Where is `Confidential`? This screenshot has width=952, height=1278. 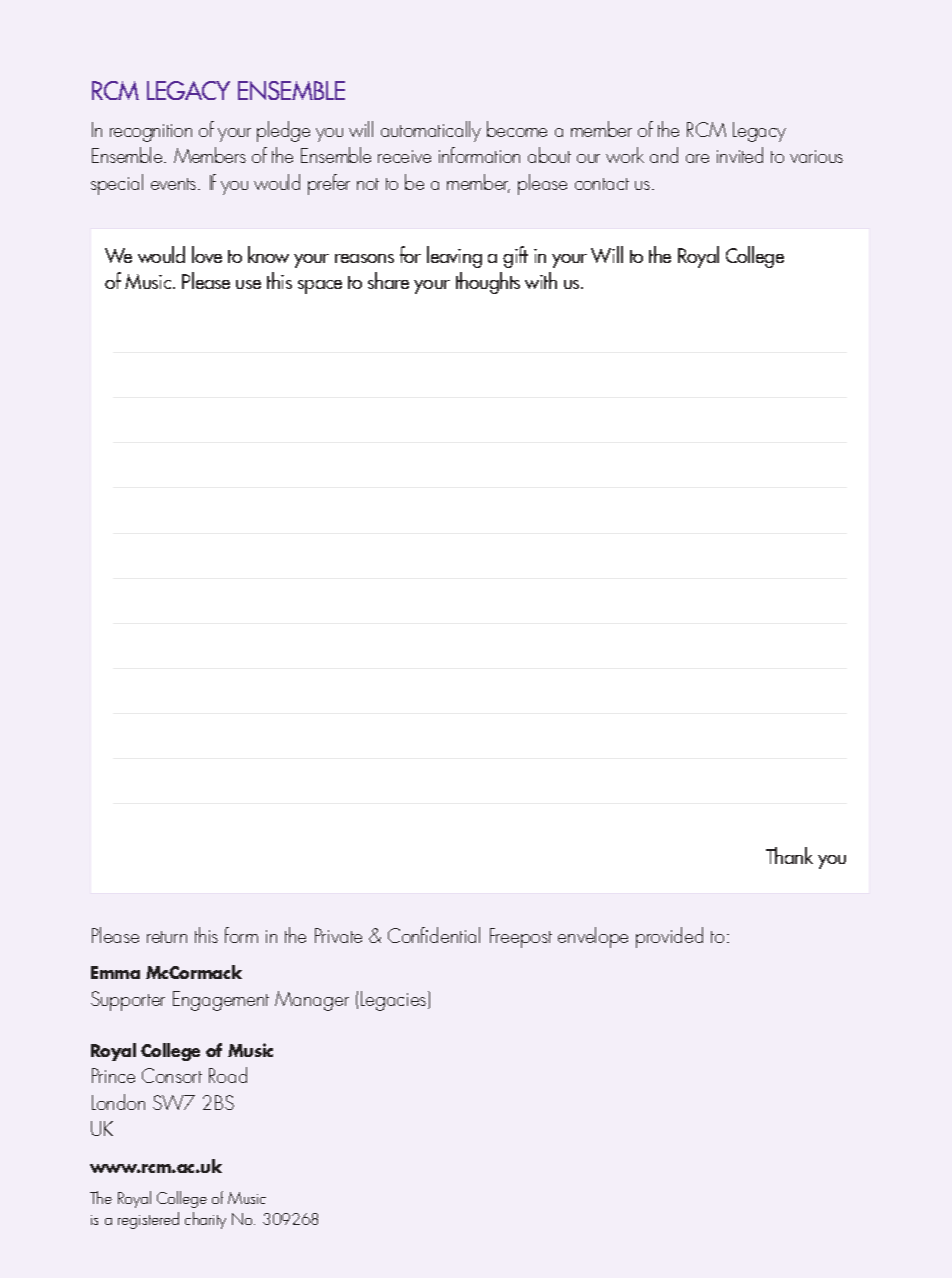 Confidential is located at coordinates (434, 935).
